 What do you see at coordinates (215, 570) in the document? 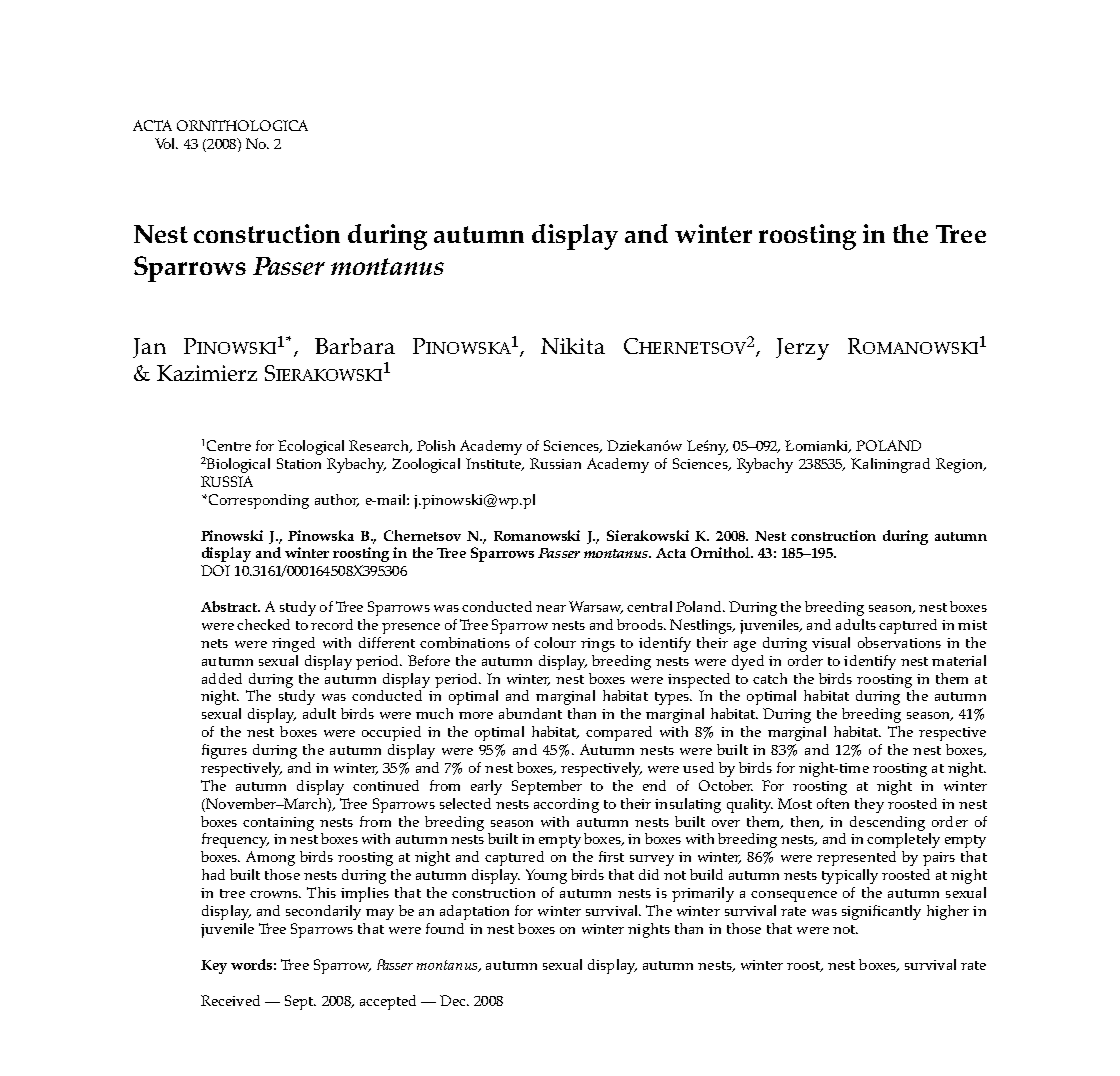
I see `DOI` at bounding box center [215, 570].
